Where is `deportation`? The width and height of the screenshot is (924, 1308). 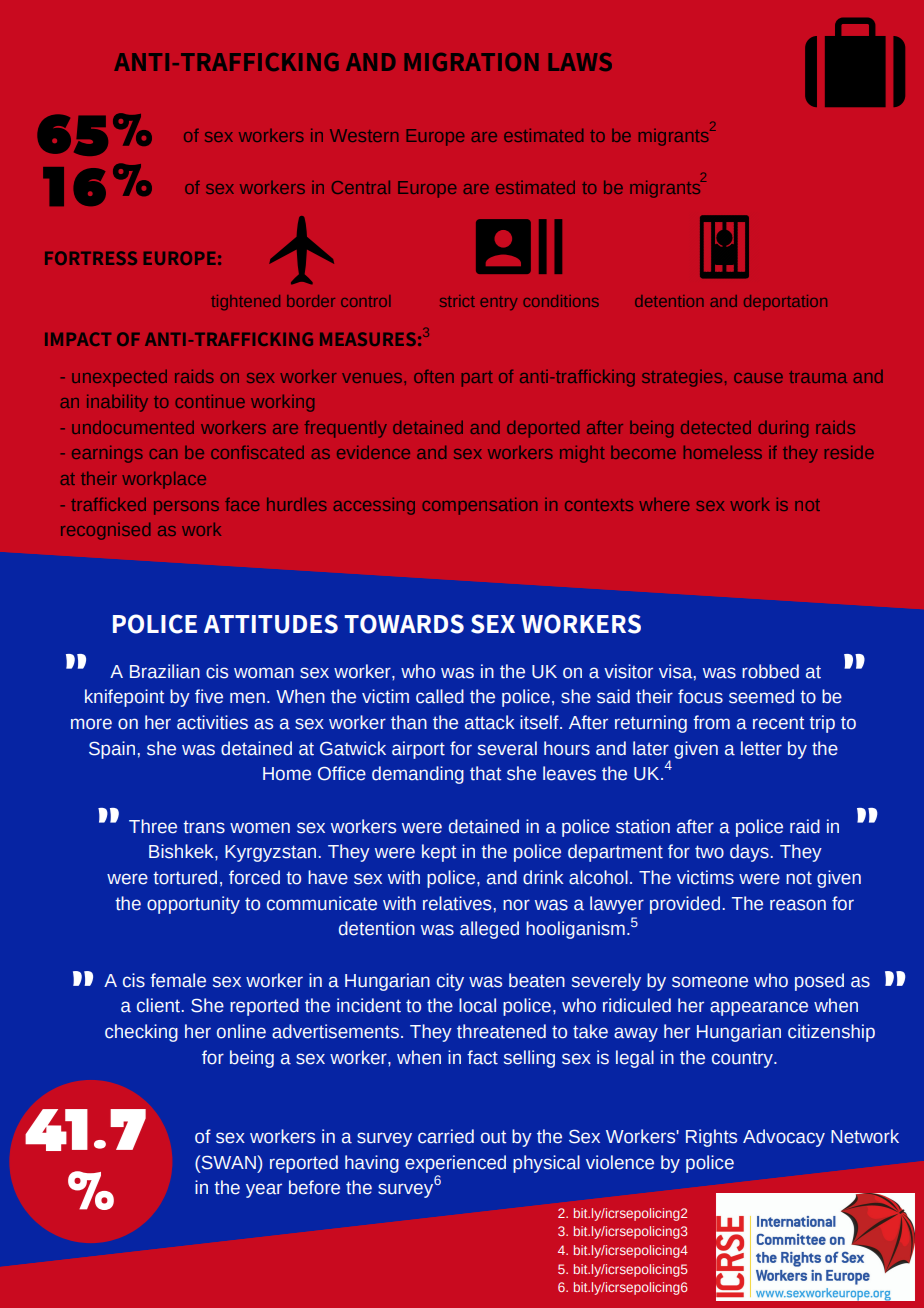
deportation is located at coordinates (785, 302).
